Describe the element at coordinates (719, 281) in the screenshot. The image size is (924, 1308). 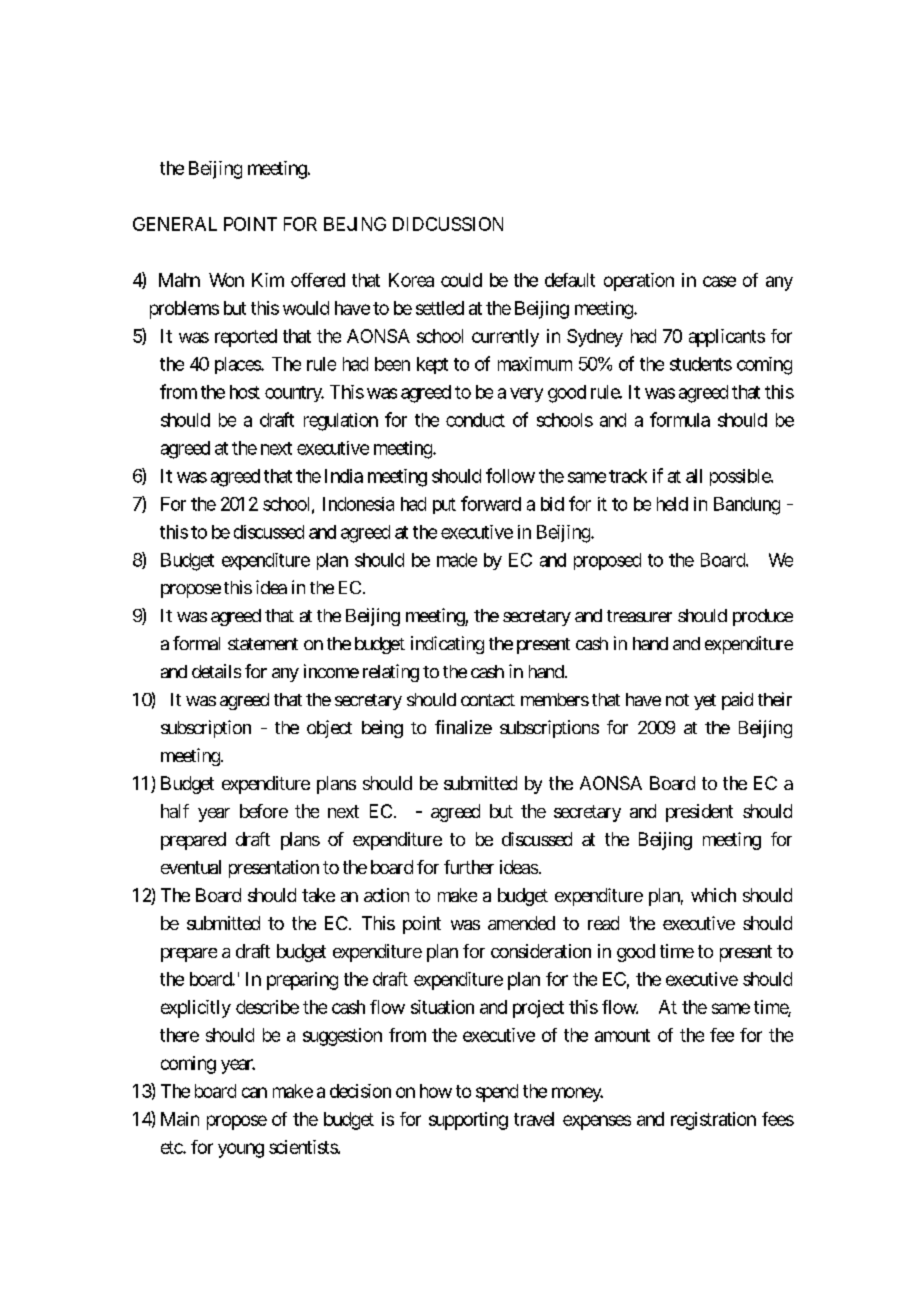
I see `case` at that location.
